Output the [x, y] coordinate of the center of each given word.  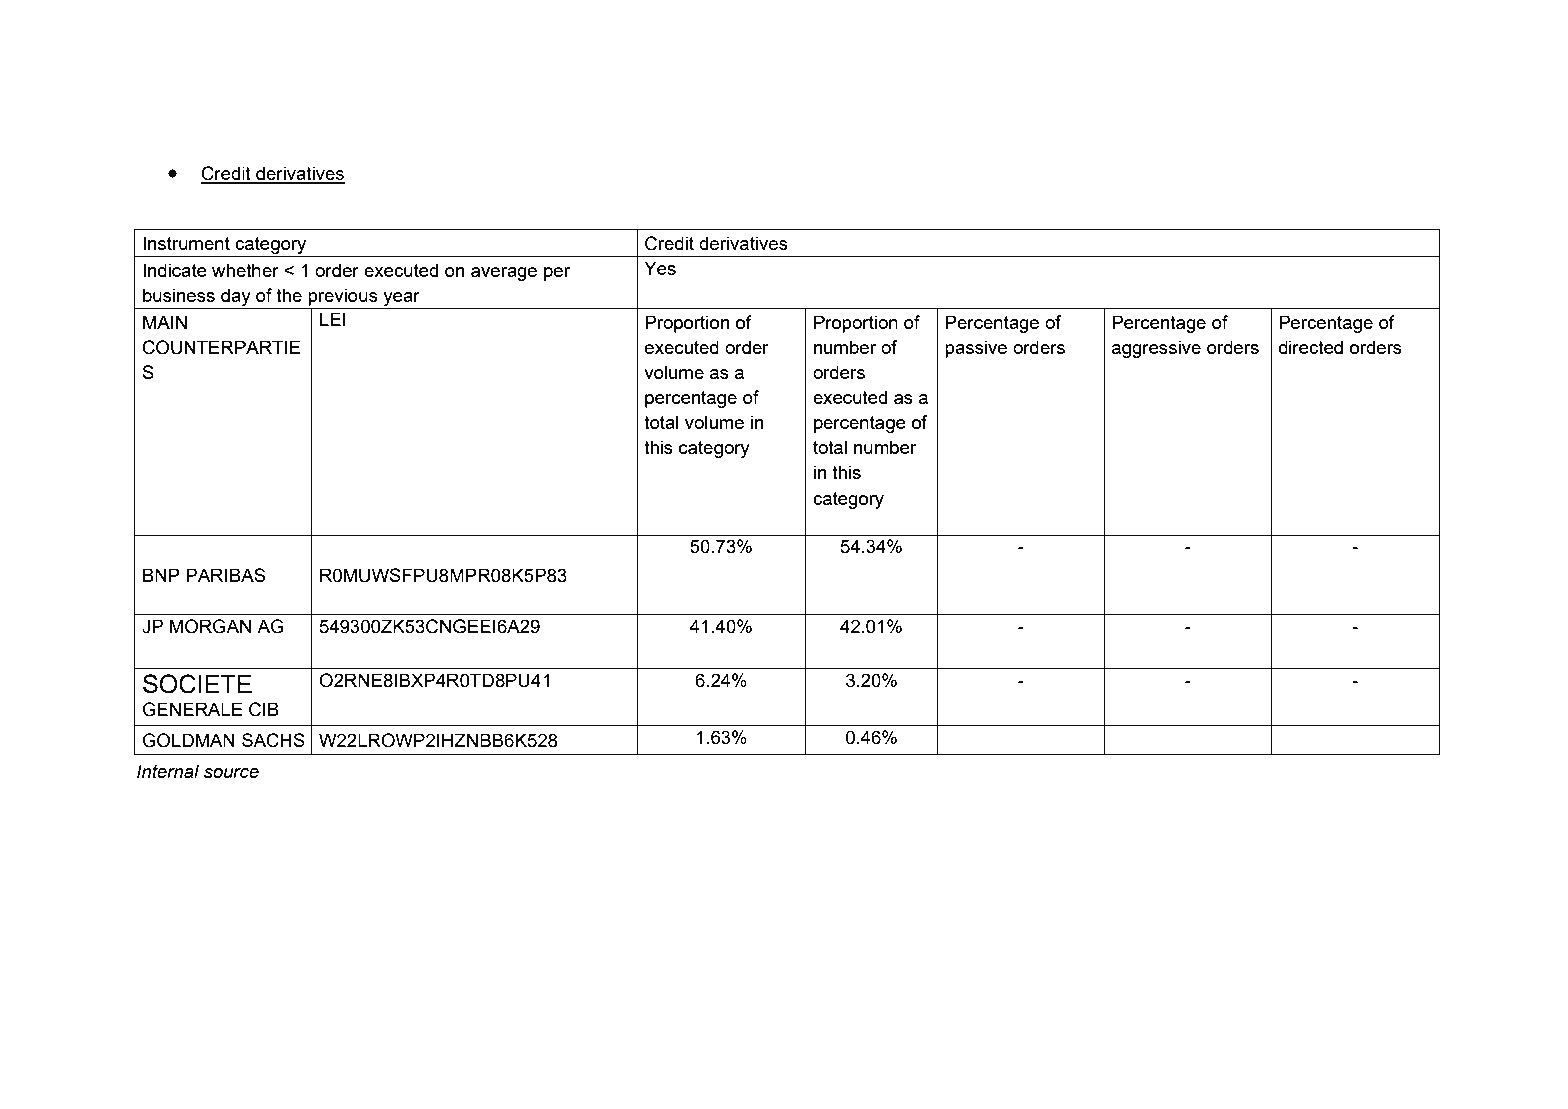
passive [976, 349]
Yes [660, 268]
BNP [161, 575]
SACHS [273, 740]
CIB [264, 709]
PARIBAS [225, 575]
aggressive [1156, 349]
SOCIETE [197, 684]
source [231, 773]
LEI [333, 319]
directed [1311, 347]
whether [245, 270]
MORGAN [210, 626]
